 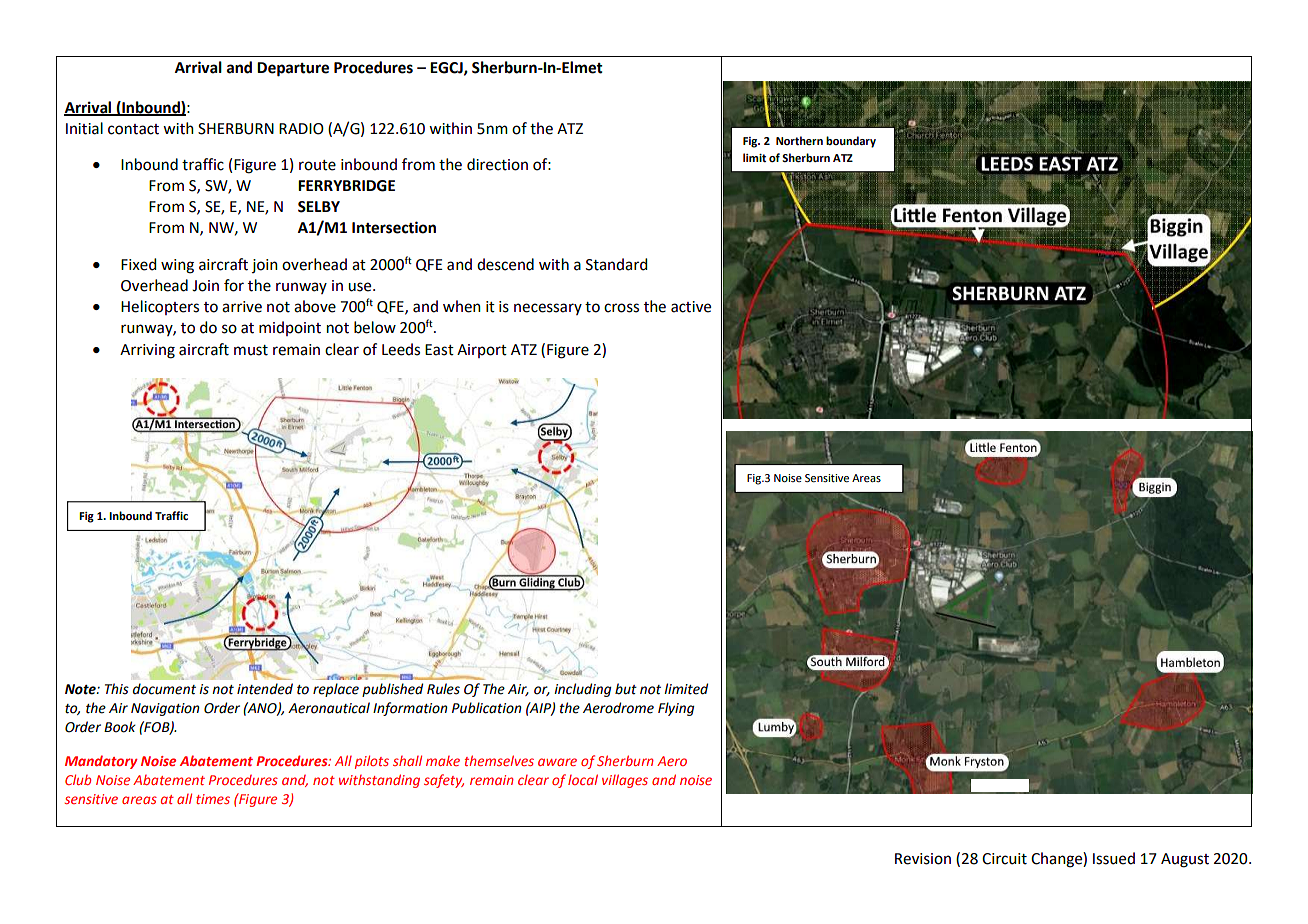 I want to click on cross, so click(x=621, y=308).
